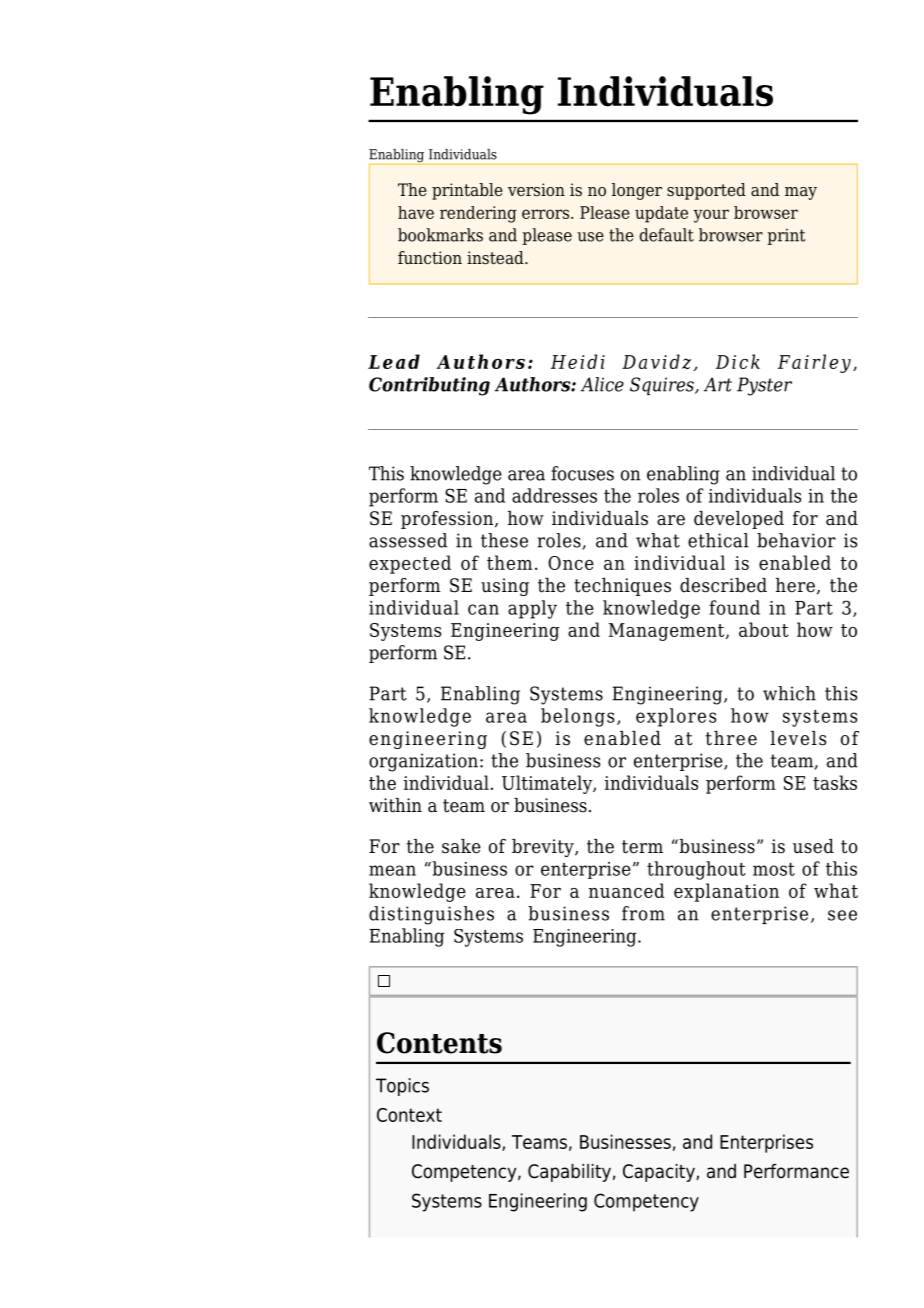 This image has height=1308, width=924. What do you see at coordinates (461, 846) in the image?
I see `sake` at bounding box center [461, 846].
